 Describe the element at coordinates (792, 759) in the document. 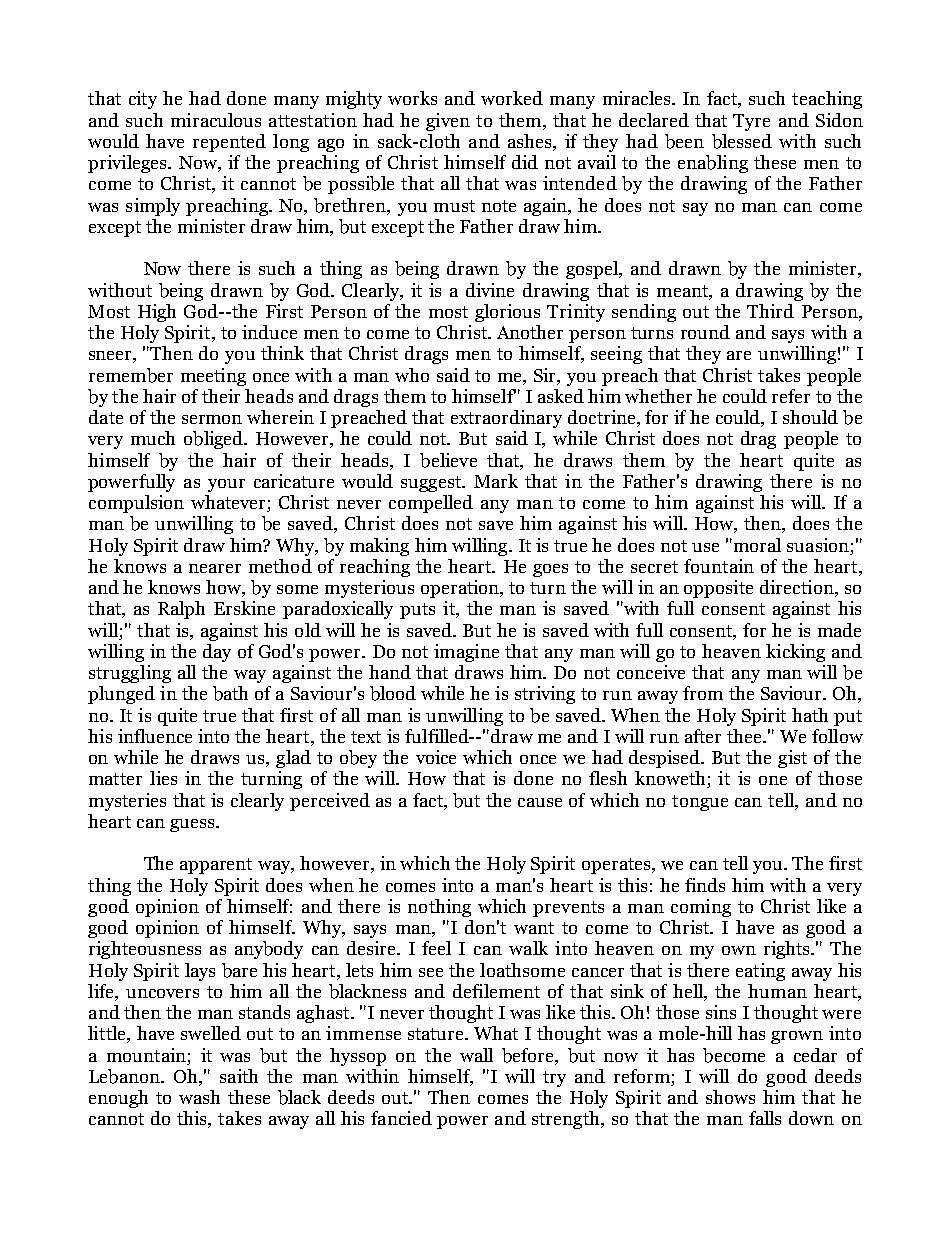

I see `gist` at that location.
